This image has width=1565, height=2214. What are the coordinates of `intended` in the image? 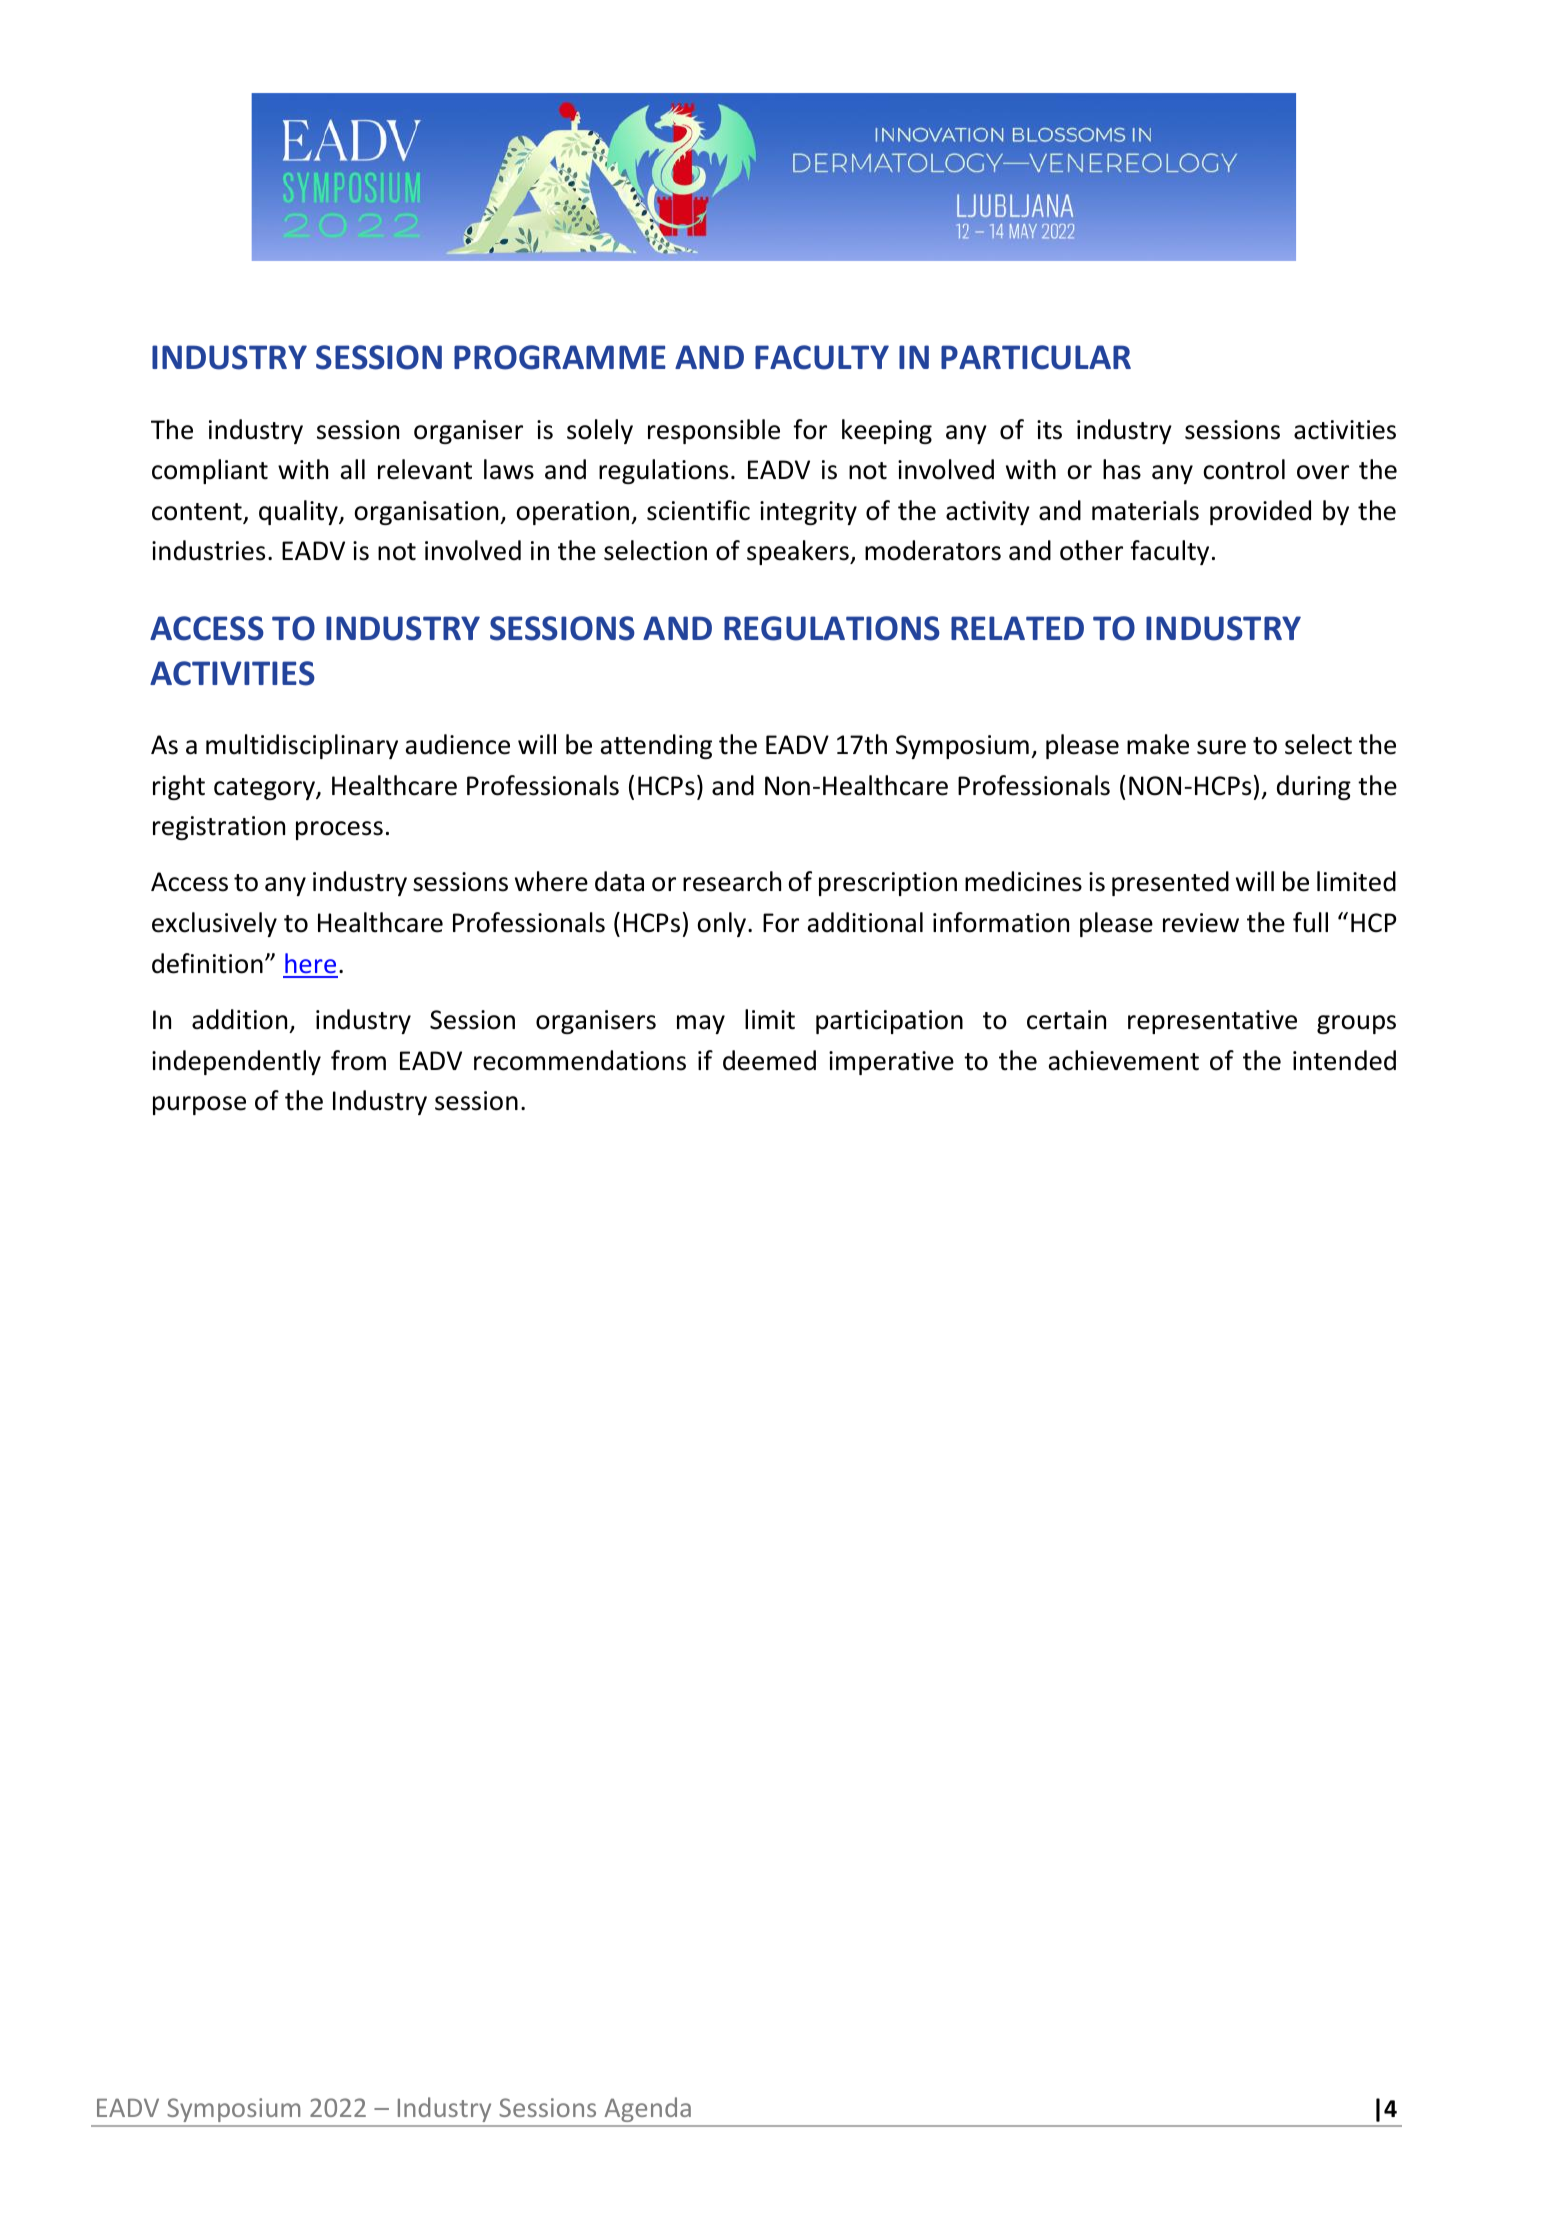 It's located at (1344, 1060).
